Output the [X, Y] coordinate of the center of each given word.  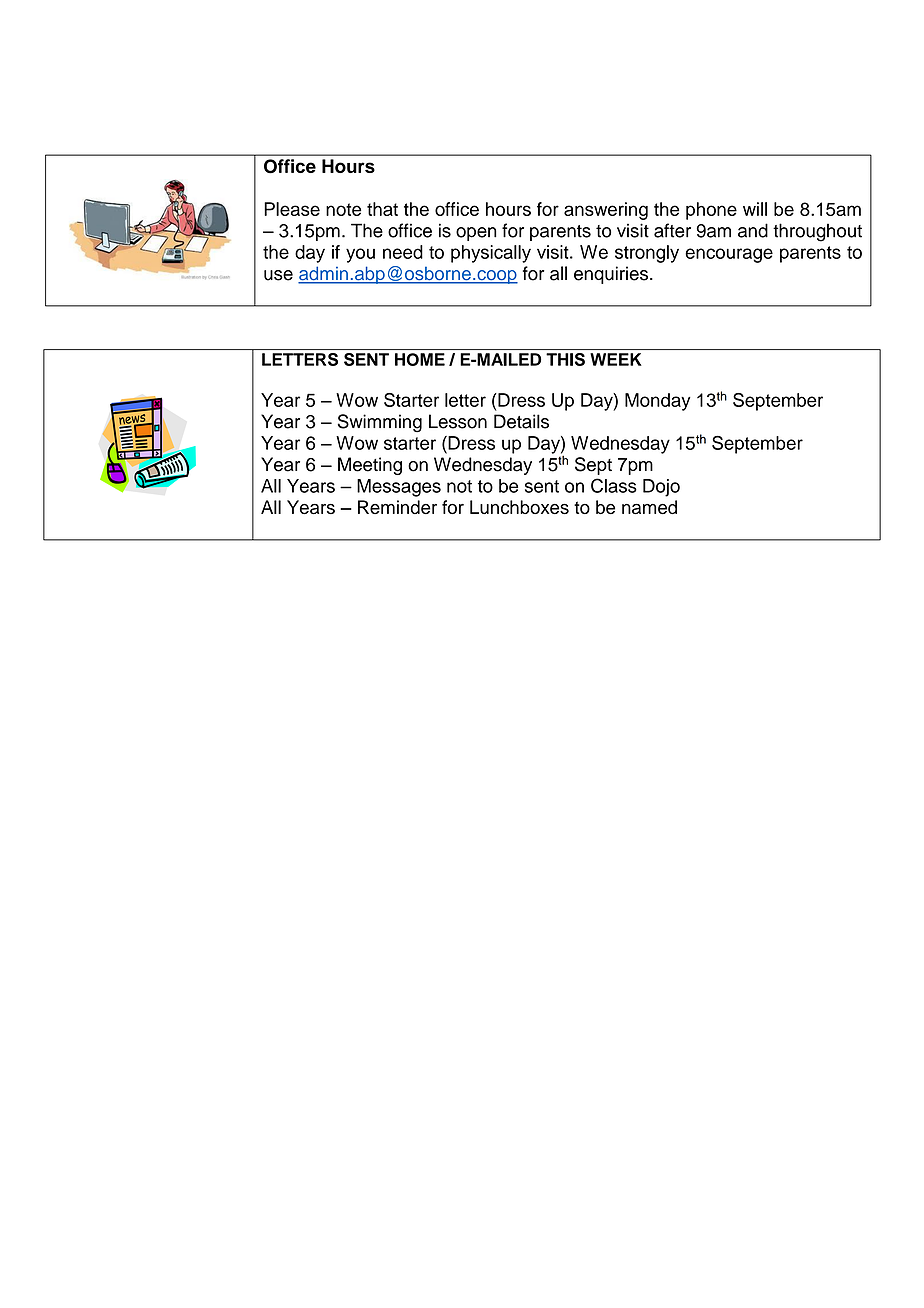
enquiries [612, 275]
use [278, 275]
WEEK [615, 359]
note [343, 209]
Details [521, 421]
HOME [420, 359]
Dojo [661, 488]
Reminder [397, 507]
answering [606, 211]
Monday [658, 402]
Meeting [370, 466]
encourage [729, 255]
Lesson [458, 421]
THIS [565, 359]
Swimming [380, 423]
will [755, 209]
